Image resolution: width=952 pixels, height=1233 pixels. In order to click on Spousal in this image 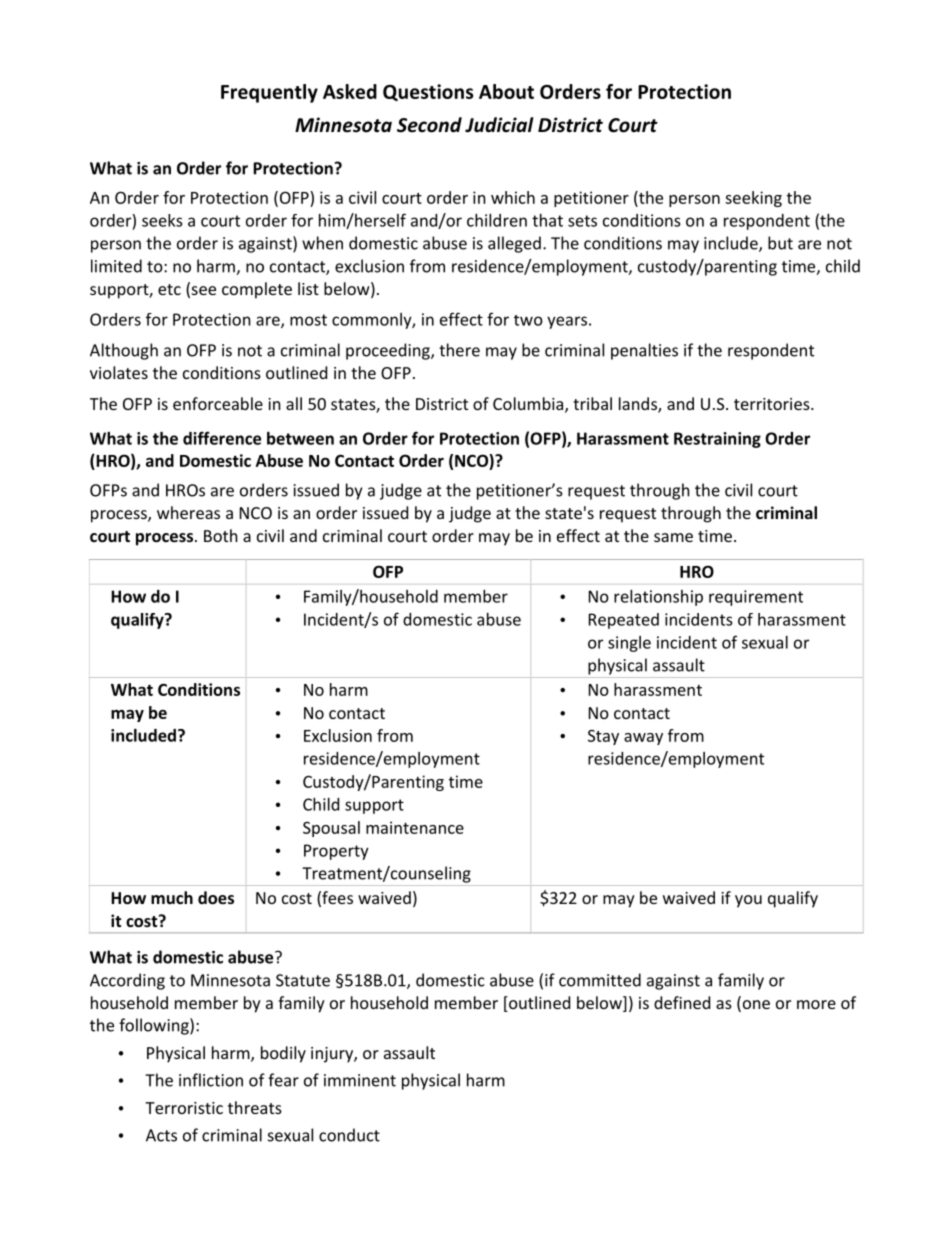, I will do `click(331, 829)`.
